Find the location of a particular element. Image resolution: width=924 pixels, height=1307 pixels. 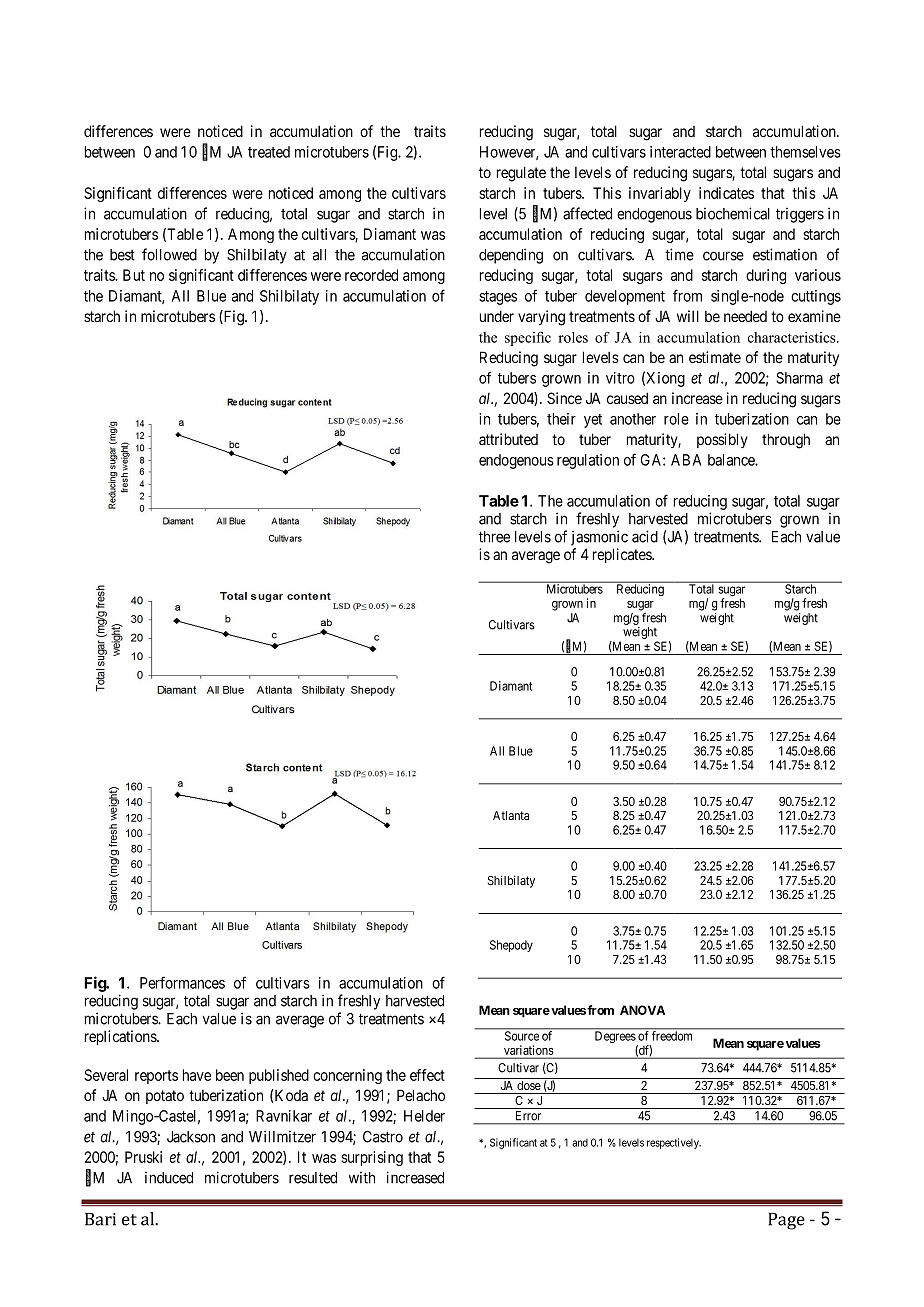

induced is located at coordinates (169, 1177).
